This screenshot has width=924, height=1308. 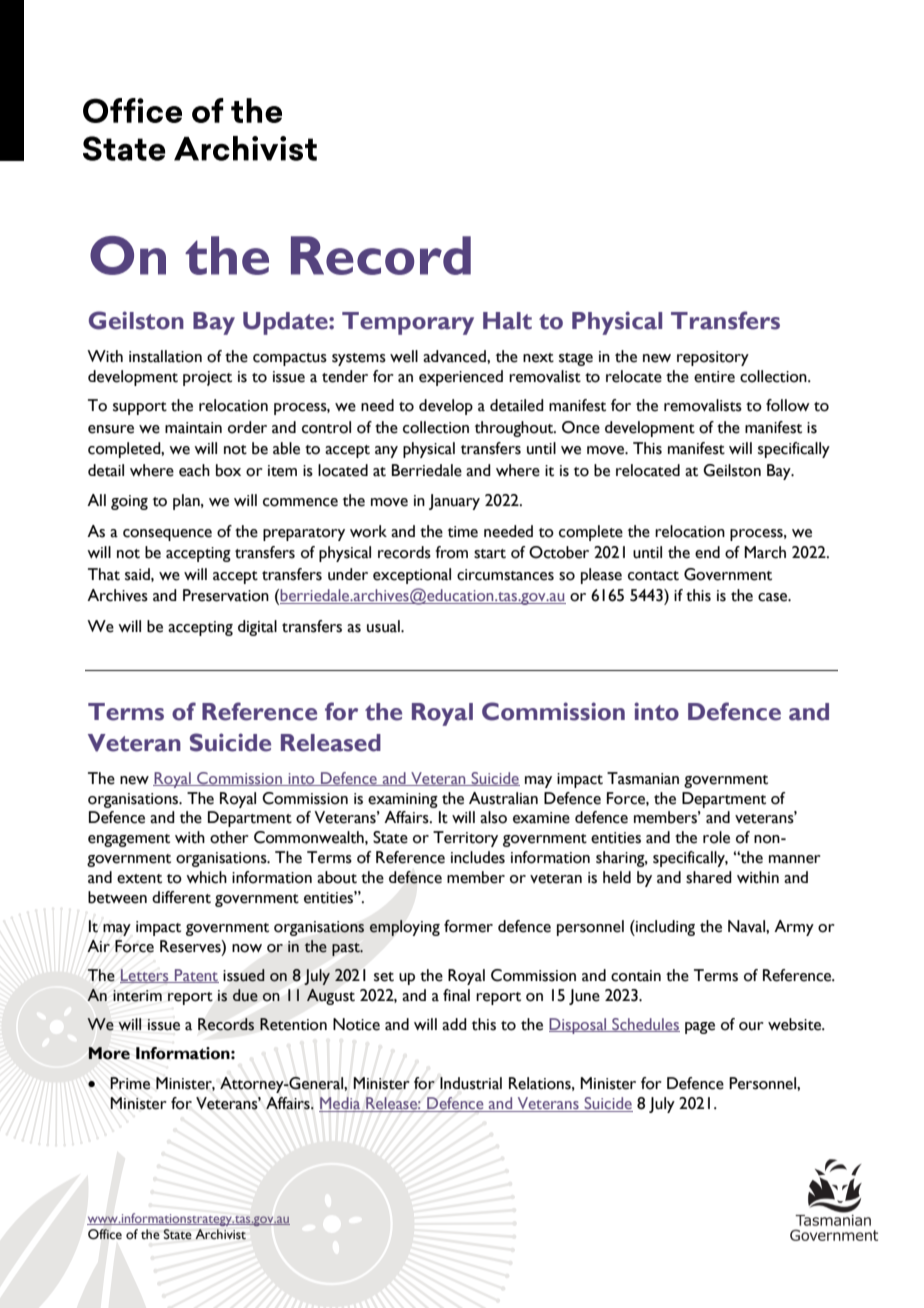 What do you see at coordinates (196, 976) in the screenshot?
I see `Patent` at bounding box center [196, 976].
